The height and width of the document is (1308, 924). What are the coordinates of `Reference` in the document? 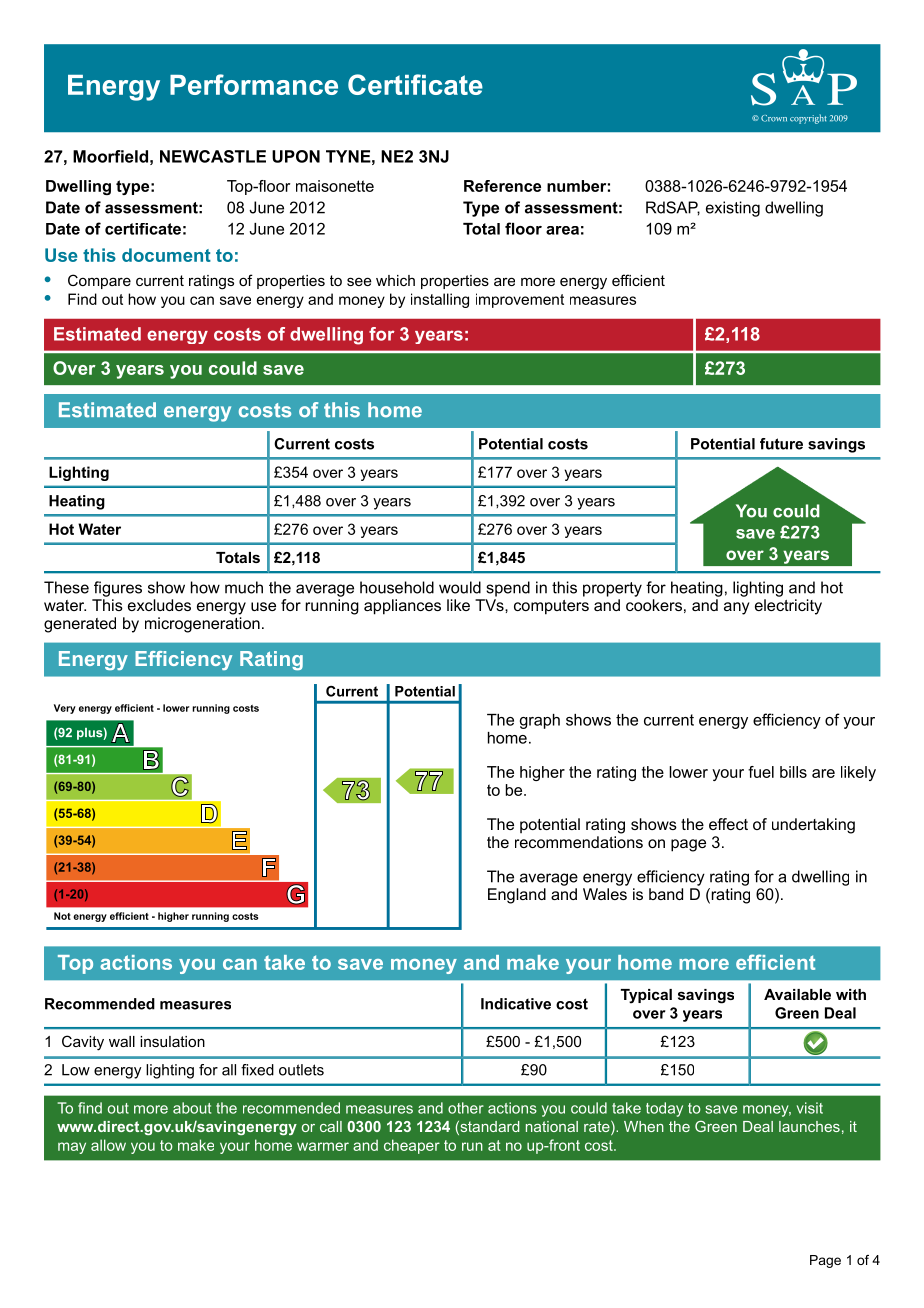 It's located at (502, 186).
